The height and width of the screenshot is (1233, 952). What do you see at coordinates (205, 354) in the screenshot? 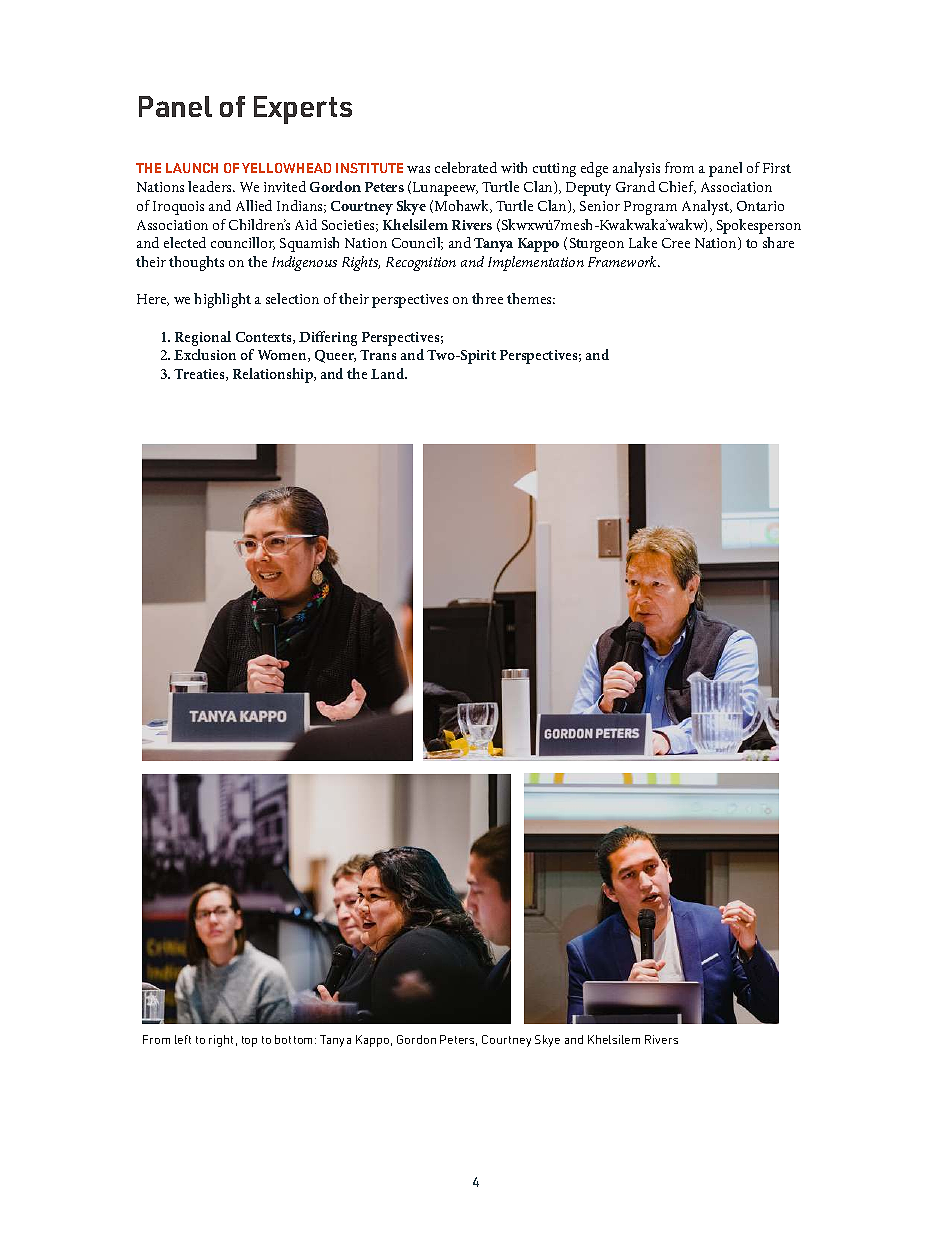
I see `Exclusion` at bounding box center [205, 354].
